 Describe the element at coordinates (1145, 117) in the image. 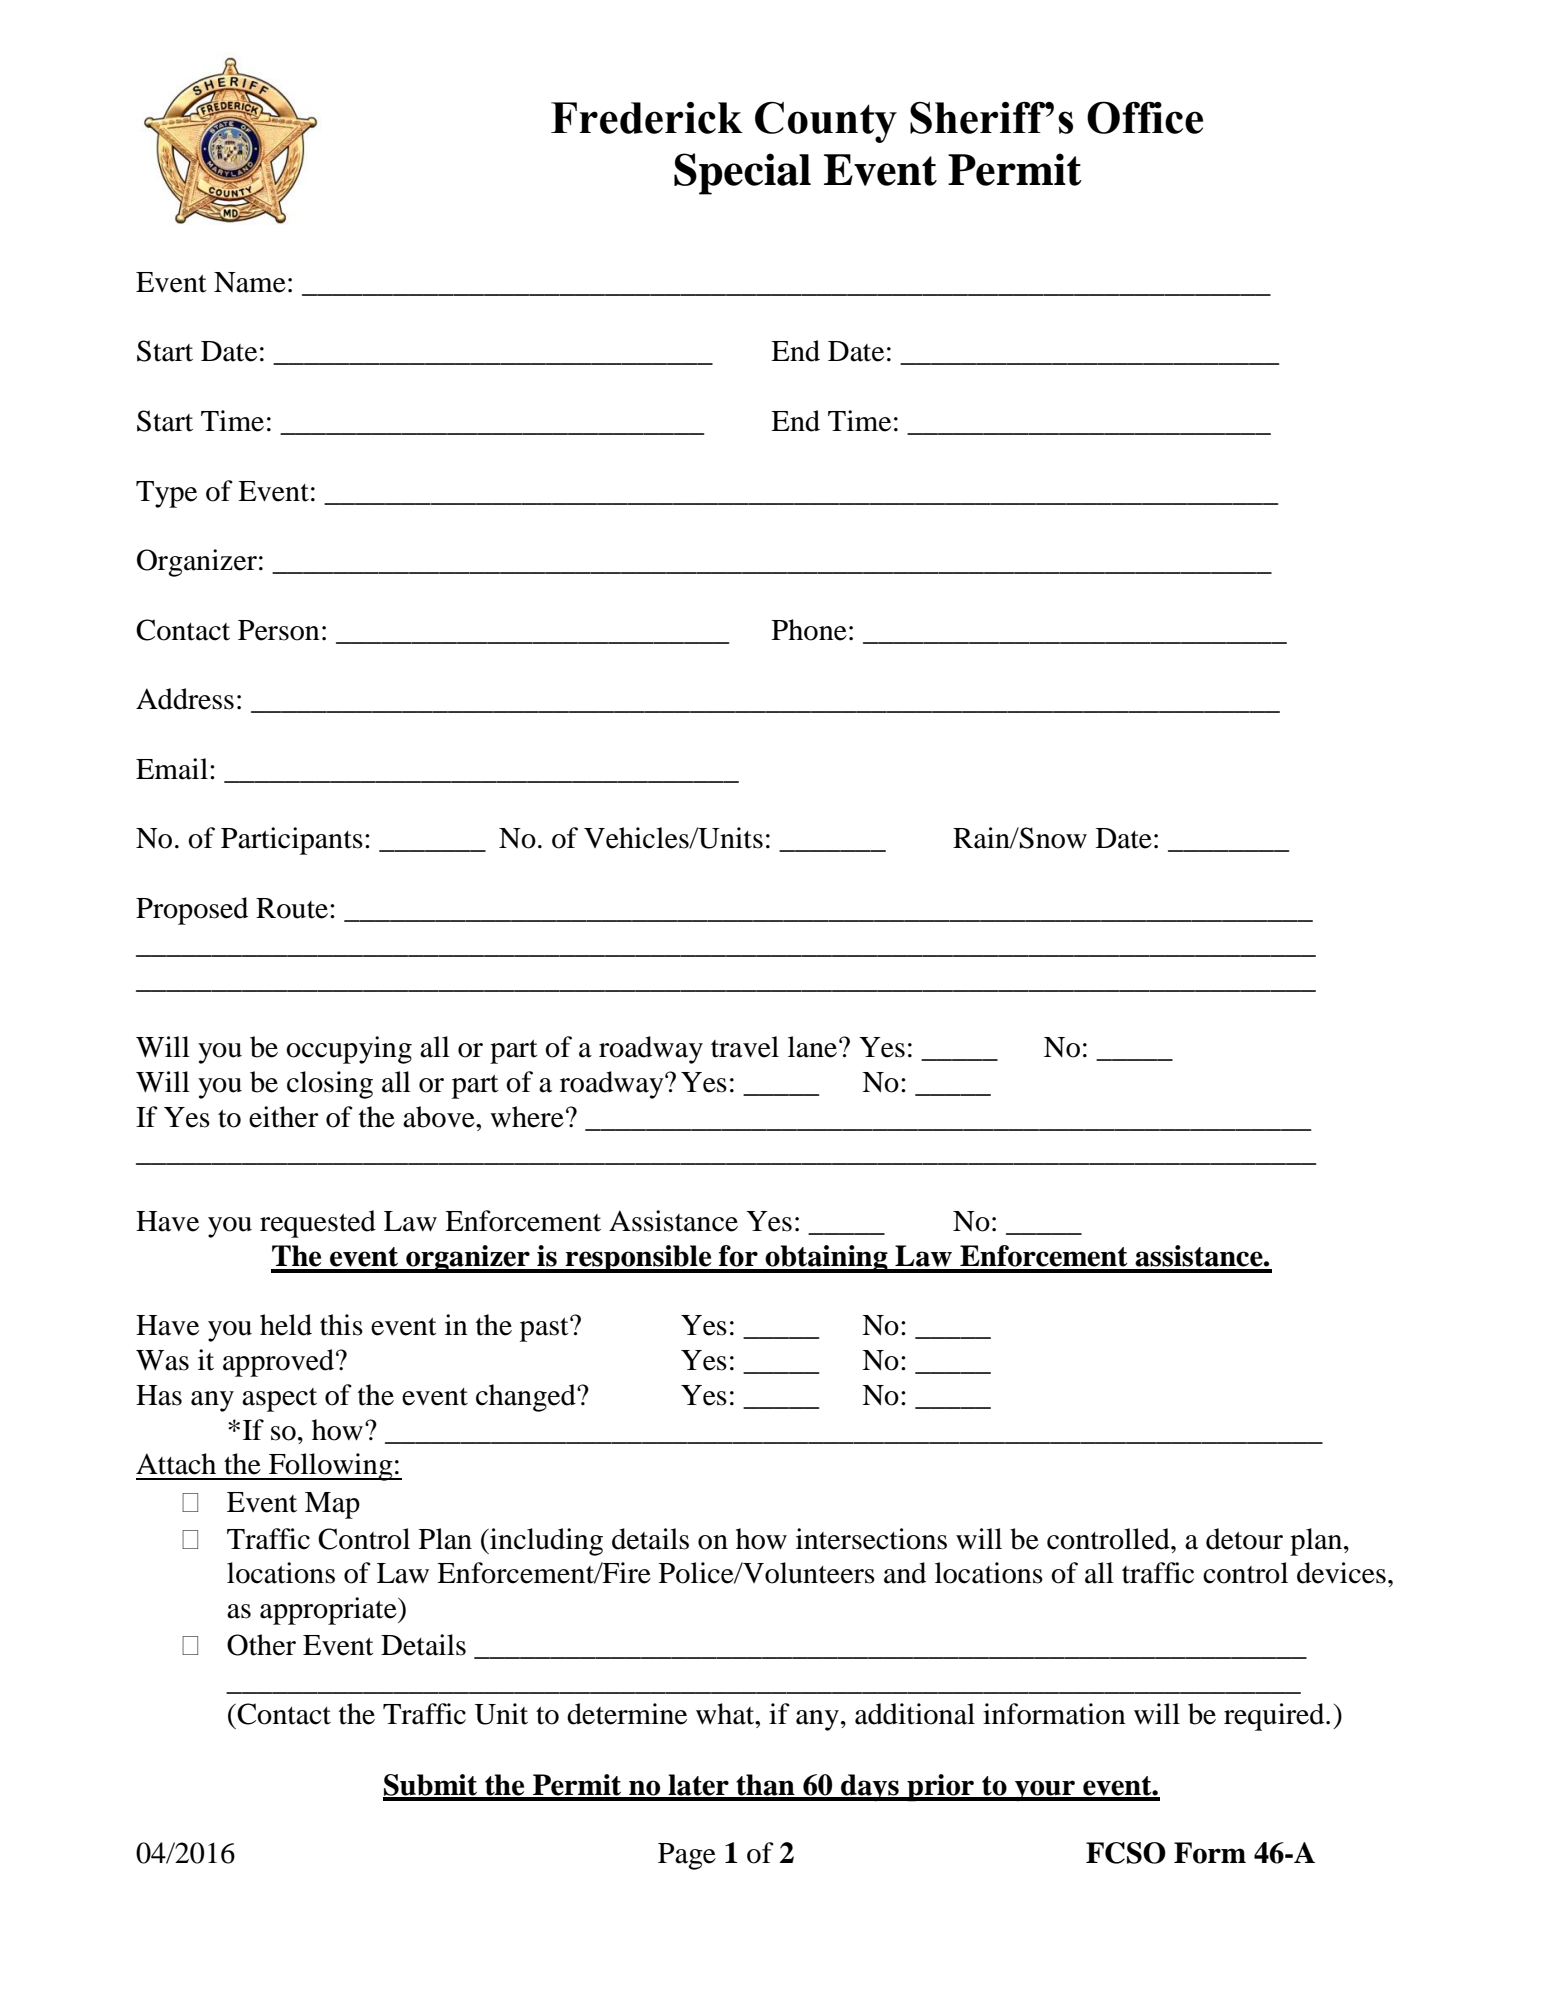

I see `Office` at that location.
